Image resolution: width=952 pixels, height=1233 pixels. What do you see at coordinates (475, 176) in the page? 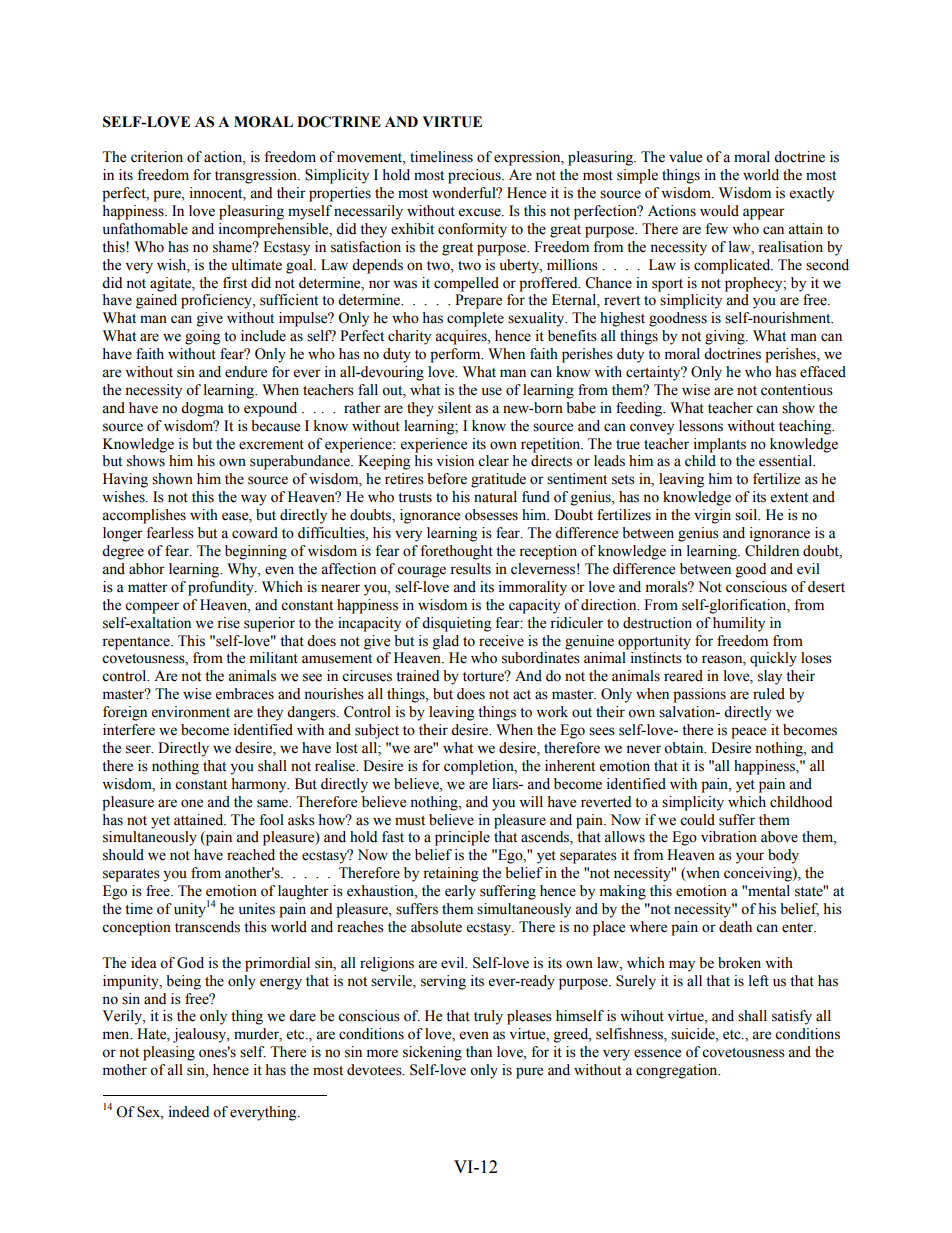
I see `precious` at bounding box center [475, 176].
